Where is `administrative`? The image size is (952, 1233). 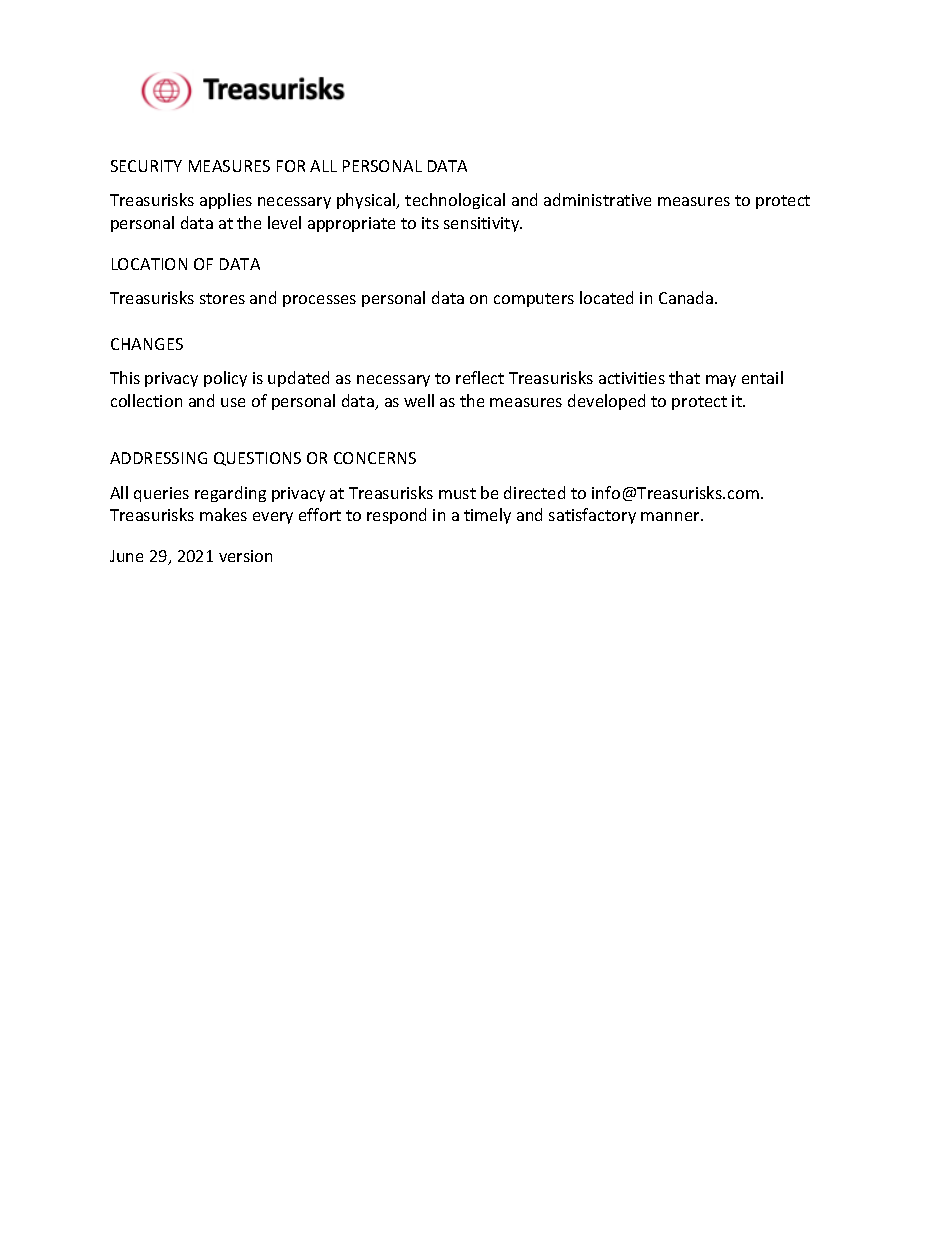
administrative is located at coordinates (597, 199).
